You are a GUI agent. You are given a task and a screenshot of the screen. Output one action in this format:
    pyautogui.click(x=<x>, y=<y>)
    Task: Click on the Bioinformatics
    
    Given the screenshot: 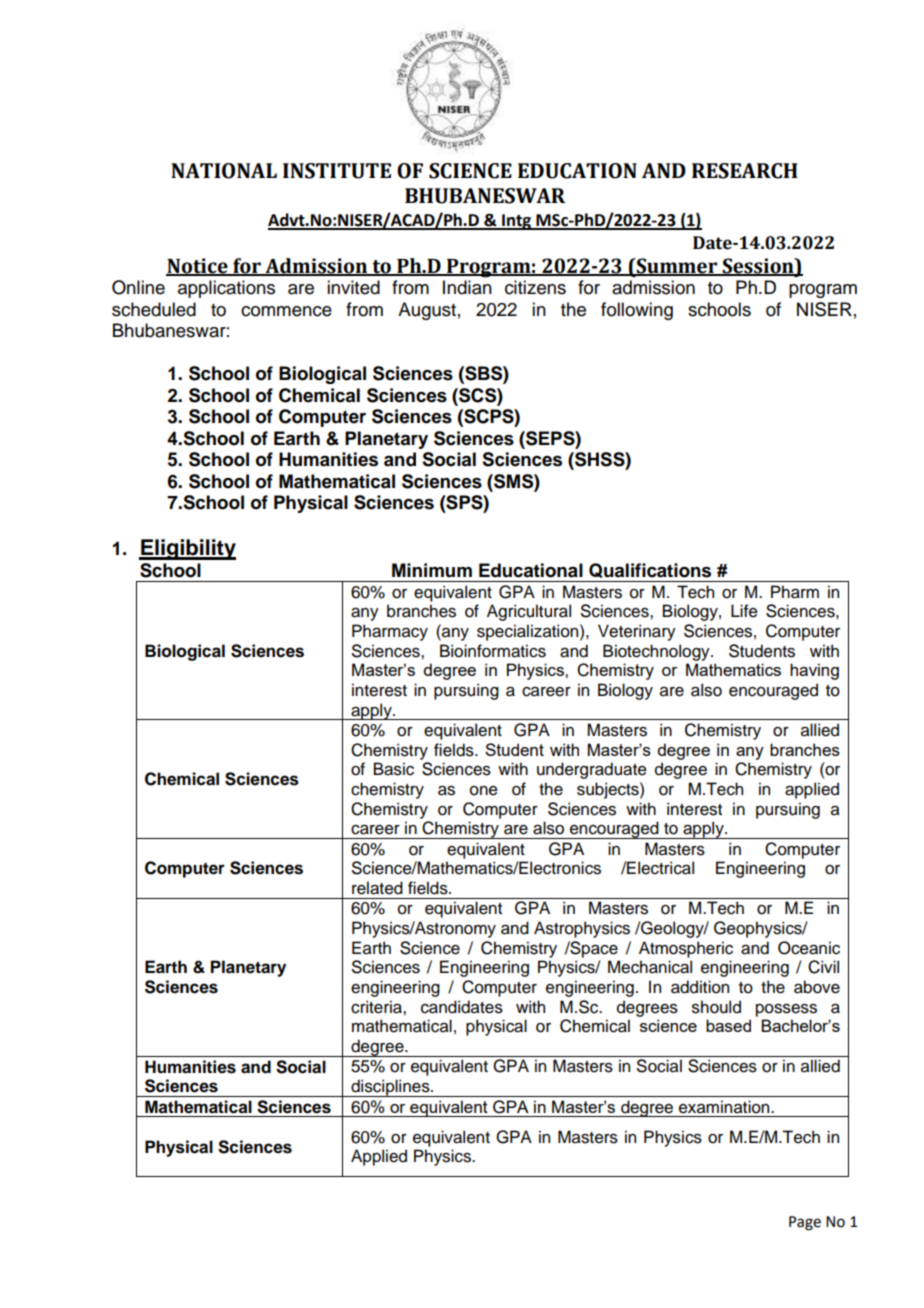 What is the action you would take?
    pyautogui.click(x=493, y=651)
